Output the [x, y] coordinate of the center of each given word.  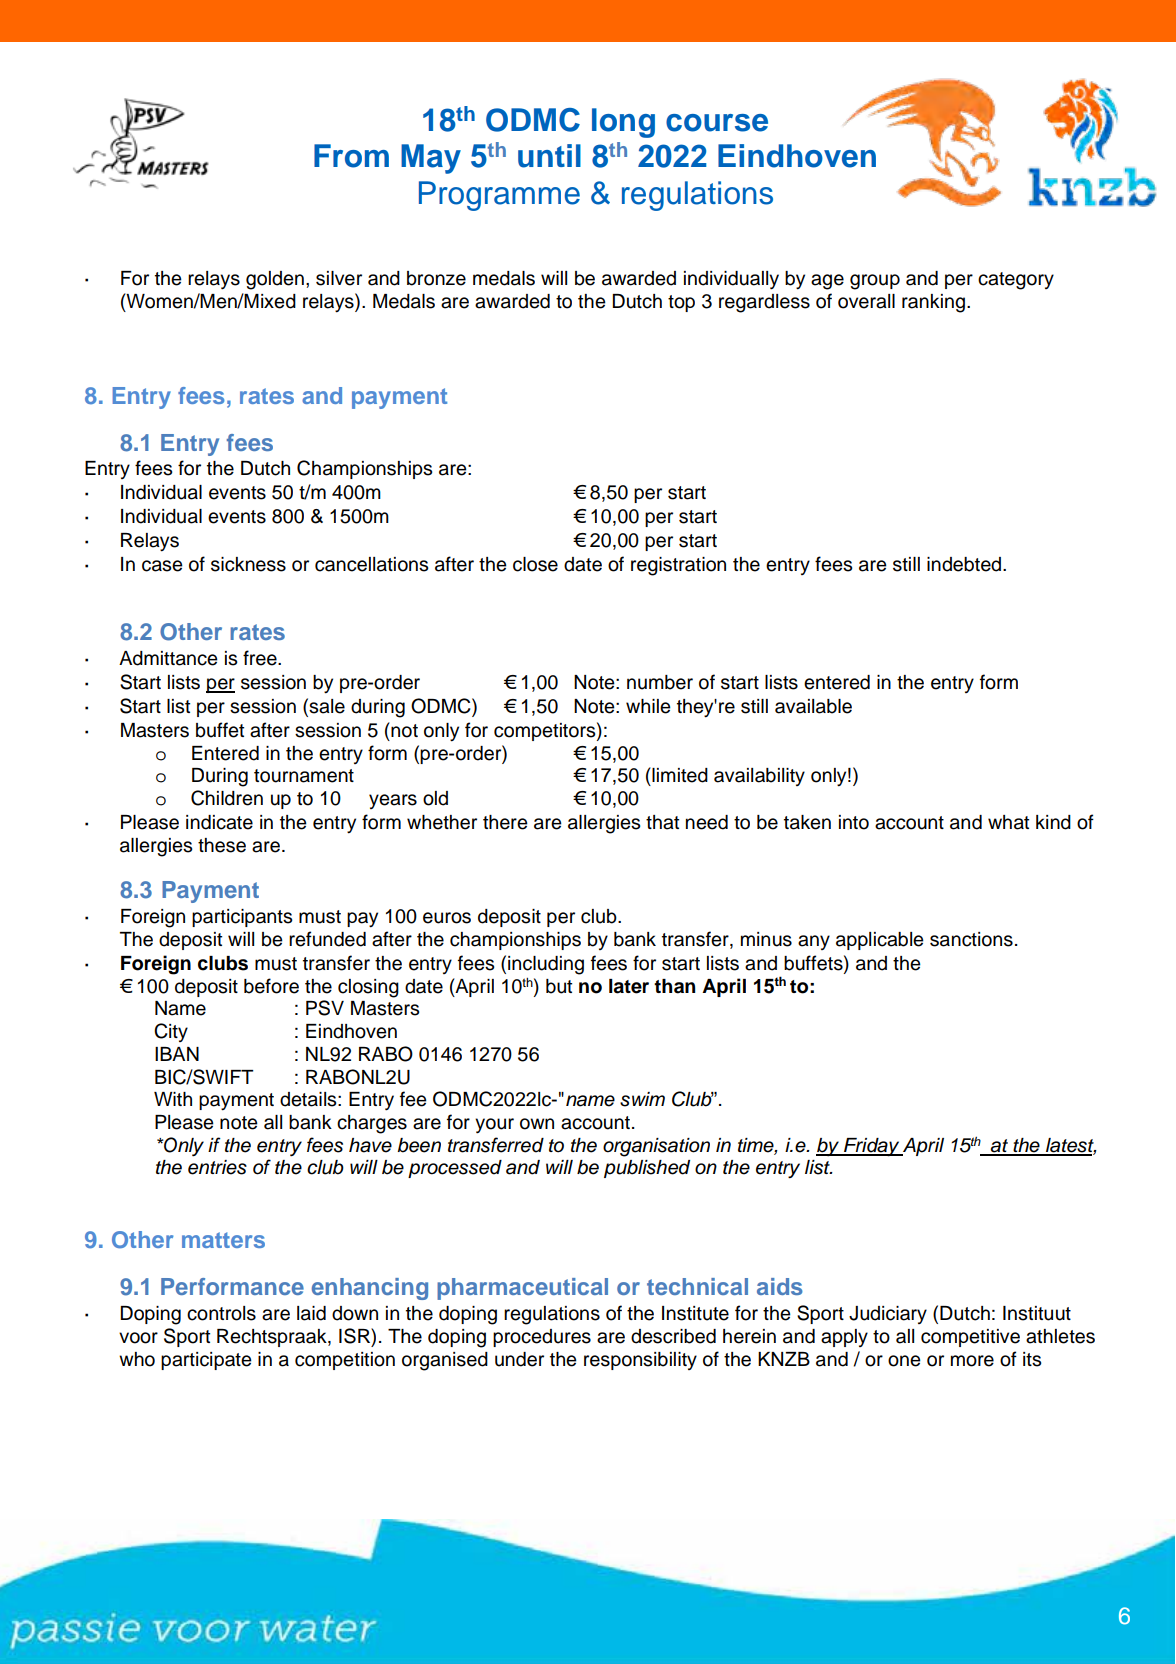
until [549, 156]
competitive [970, 1338]
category [1016, 281]
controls [221, 1313]
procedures [542, 1338]
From [351, 156]
